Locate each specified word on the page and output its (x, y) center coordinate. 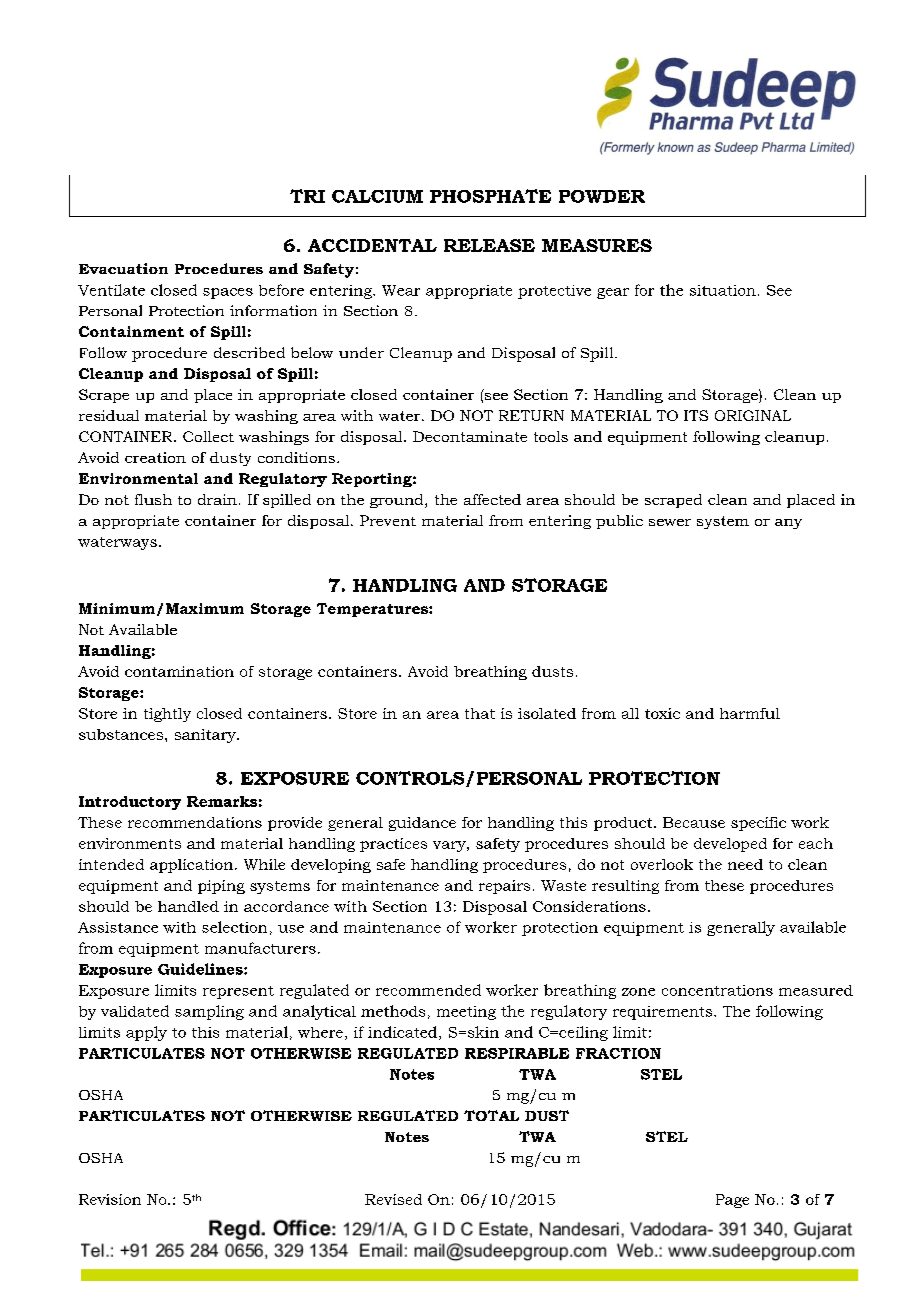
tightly (167, 715)
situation (723, 290)
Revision (110, 1199)
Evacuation (123, 268)
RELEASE (489, 245)
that (480, 713)
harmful (750, 713)
